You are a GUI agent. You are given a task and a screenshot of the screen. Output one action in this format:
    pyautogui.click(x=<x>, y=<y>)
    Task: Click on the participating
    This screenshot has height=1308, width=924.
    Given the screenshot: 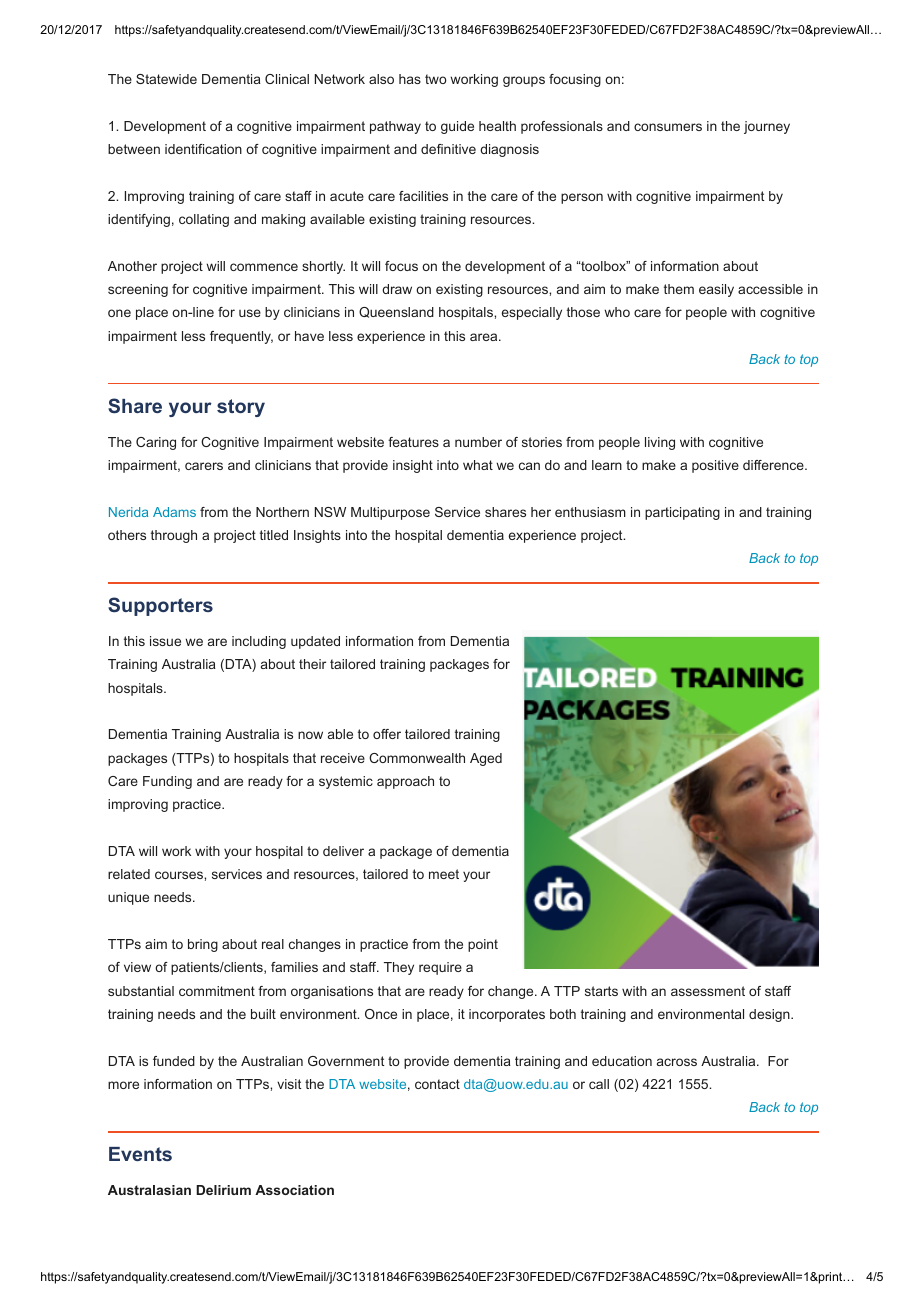 What is the action you would take?
    pyautogui.click(x=682, y=513)
